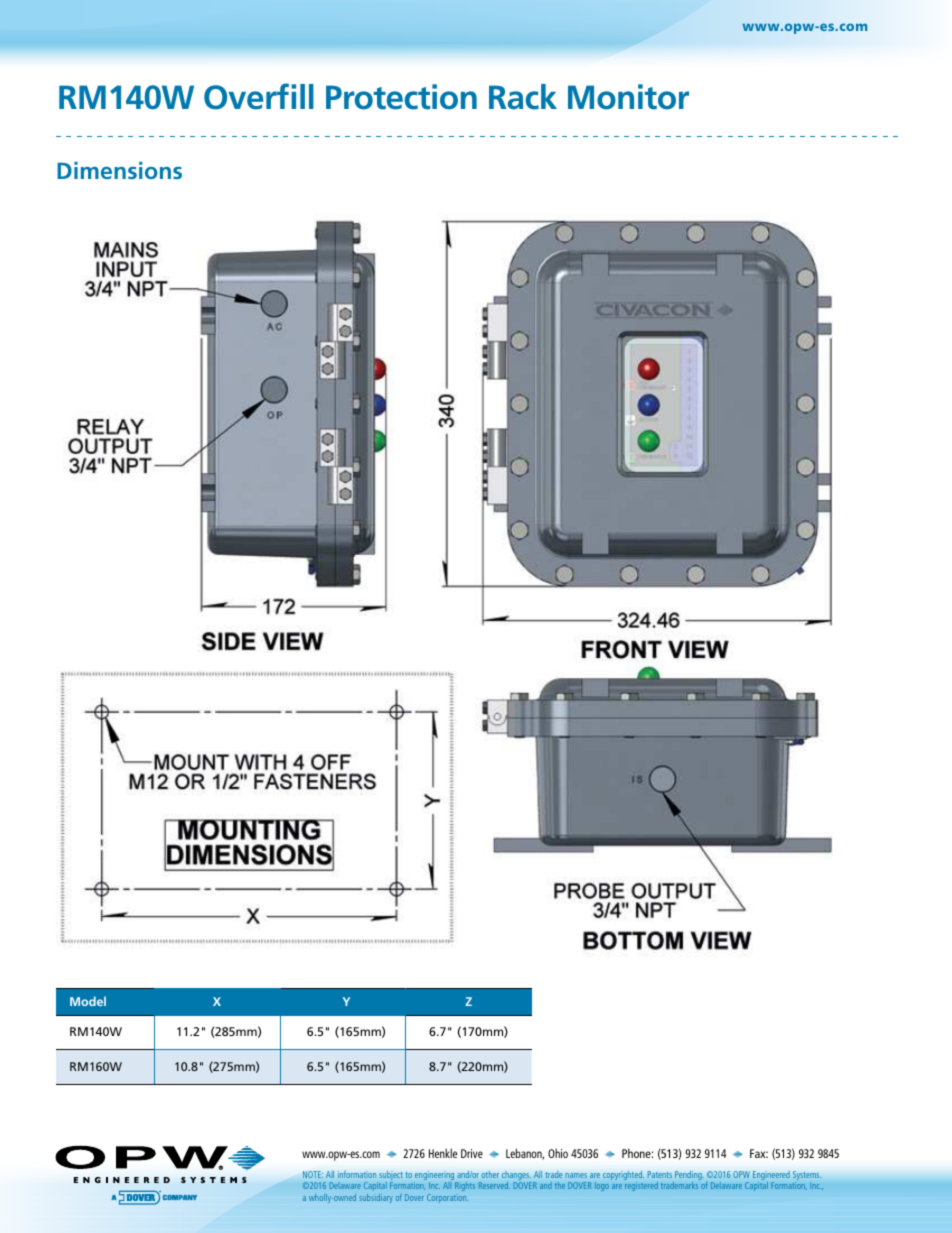 The height and width of the page is (1233, 952). Describe the element at coordinates (688, 1177) in the page. I see `Pending` at that location.
